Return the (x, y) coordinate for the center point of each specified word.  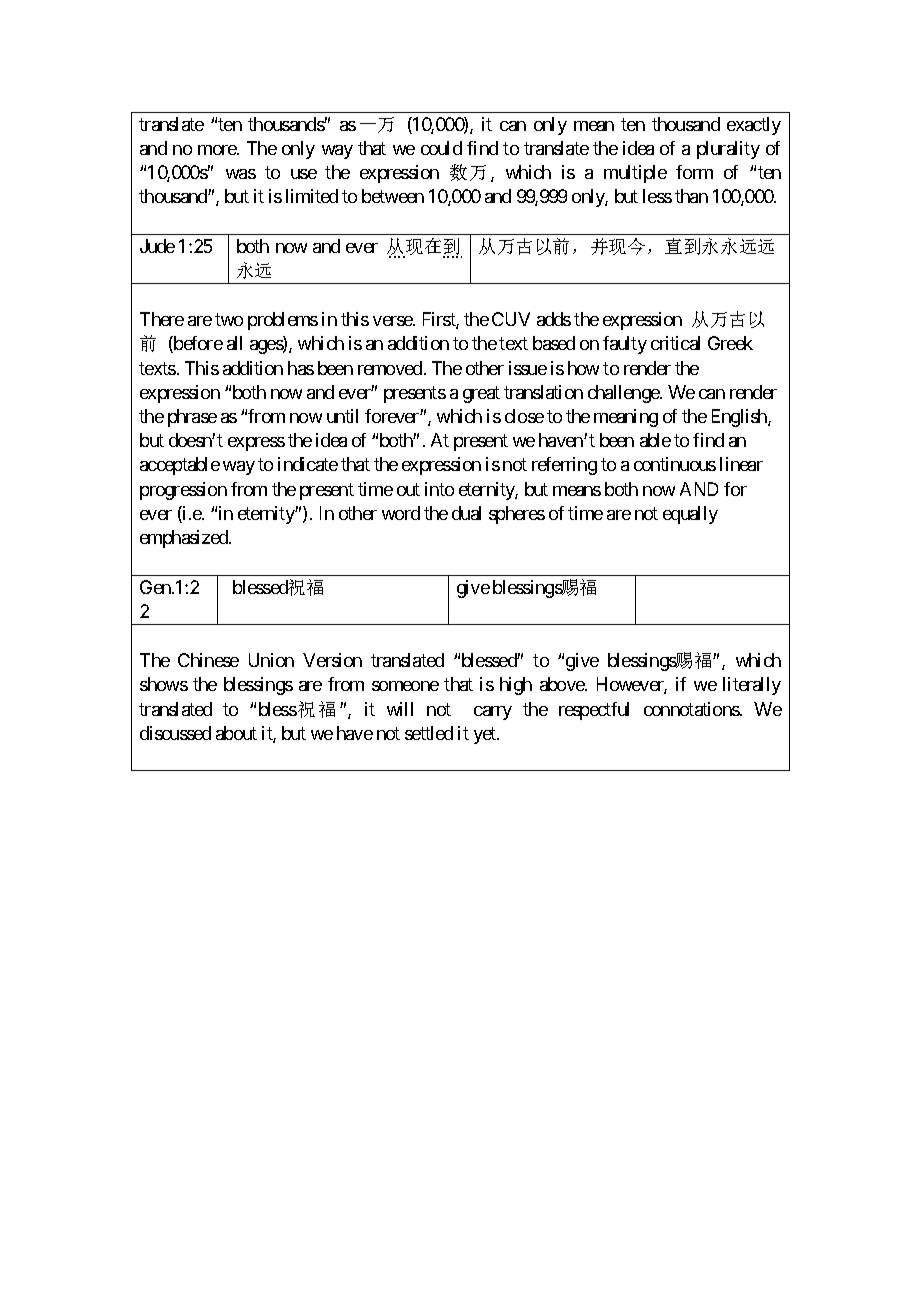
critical (675, 343)
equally (690, 515)
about (236, 733)
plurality (728, 150)
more (218, 150)
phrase (192, 418)
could (441, 148)
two (229, 319)
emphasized (185, 539)
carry (493, 713)
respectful (594, 711)
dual (466, 513)
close (524, 416)
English (740, 418)
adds (554, 319)
